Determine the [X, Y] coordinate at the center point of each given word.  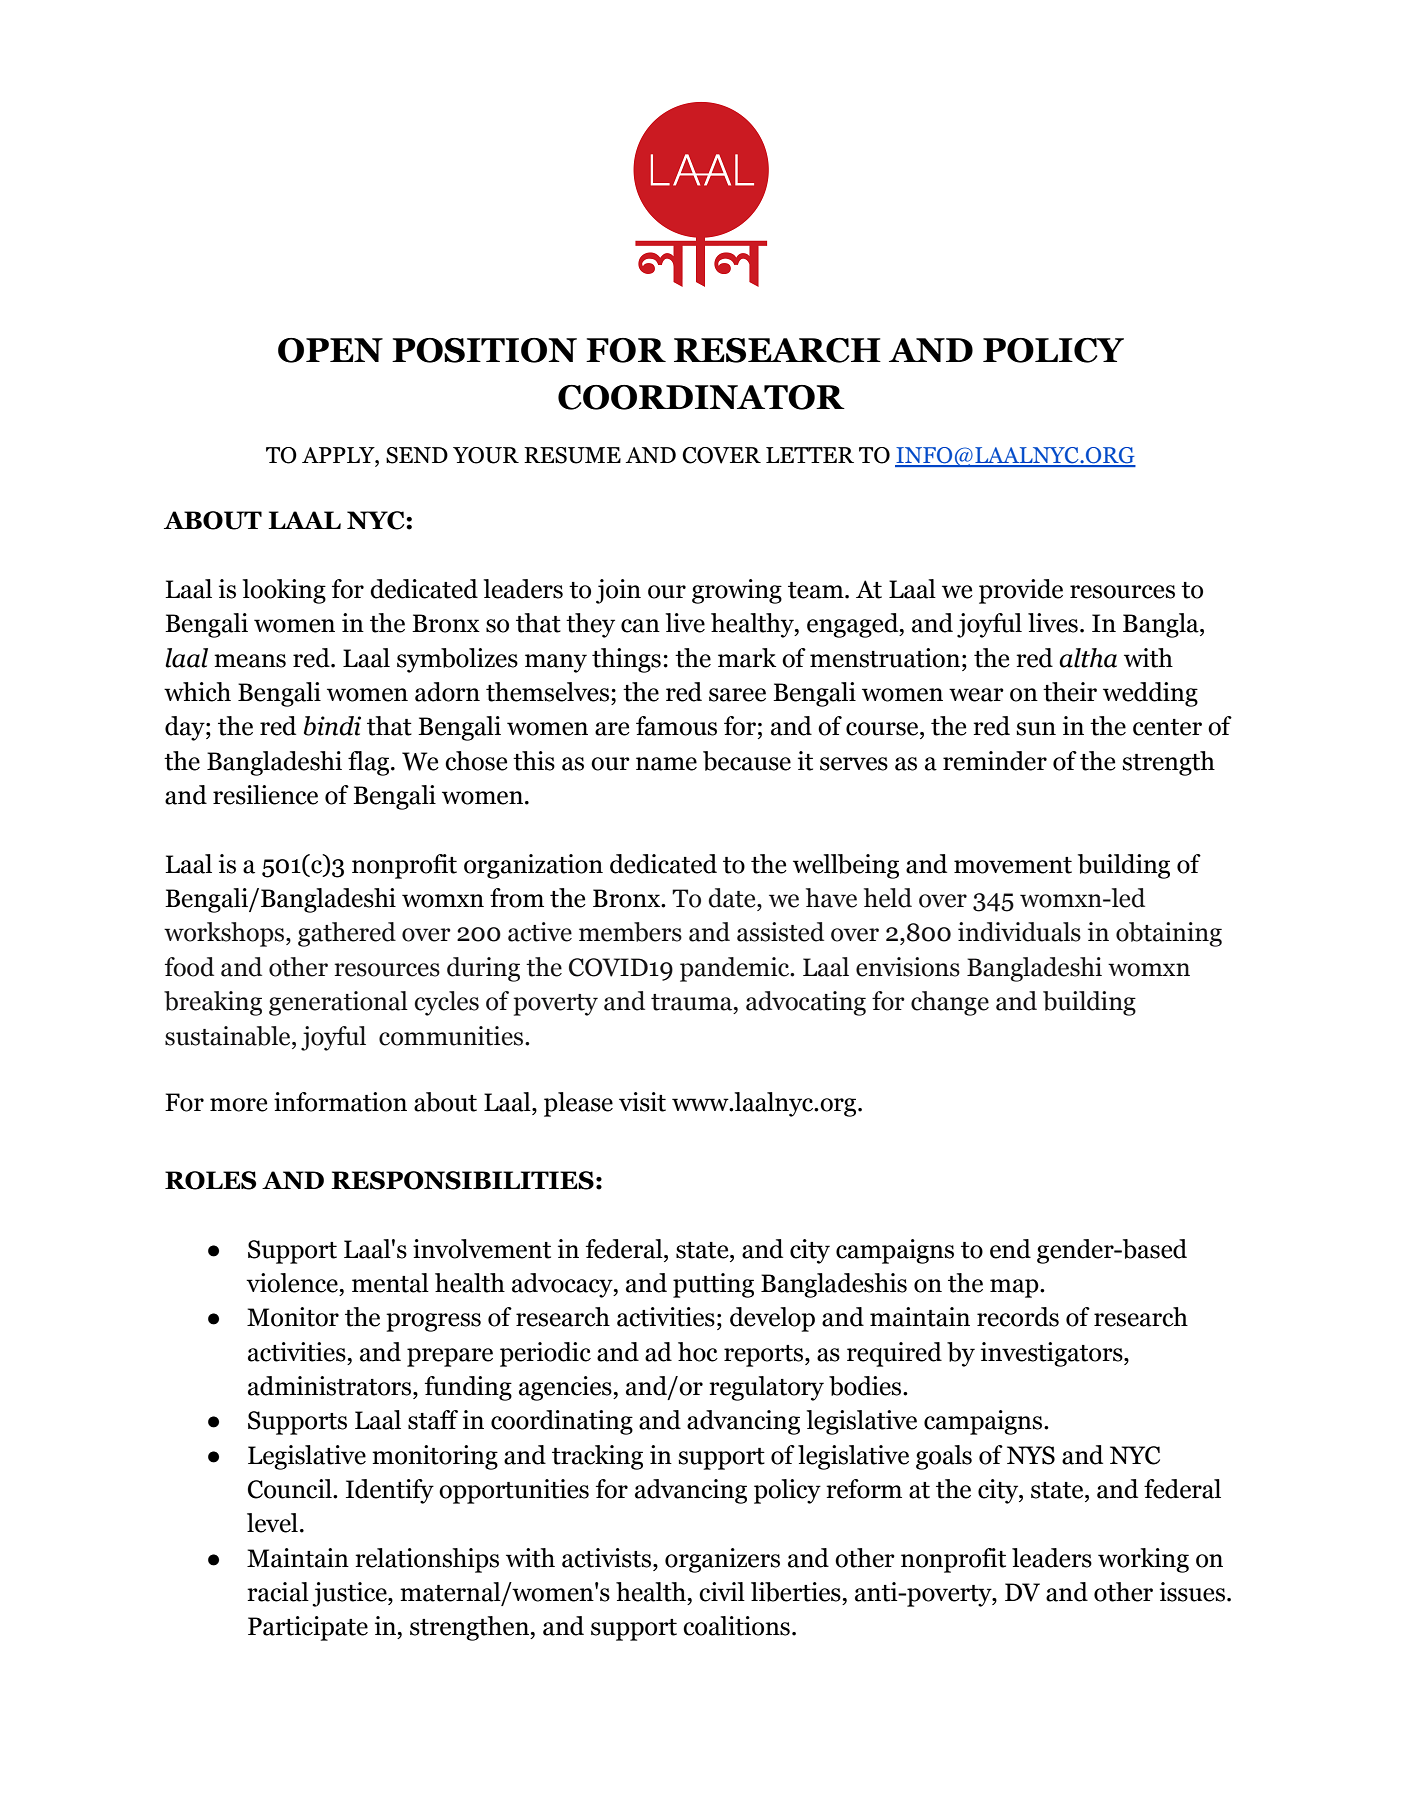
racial [278, 1592]
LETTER [810, 455]
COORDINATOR [701, 397]
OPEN [330, 350]
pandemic [736, 969]
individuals [1019, 932]
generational [338, 1003]
